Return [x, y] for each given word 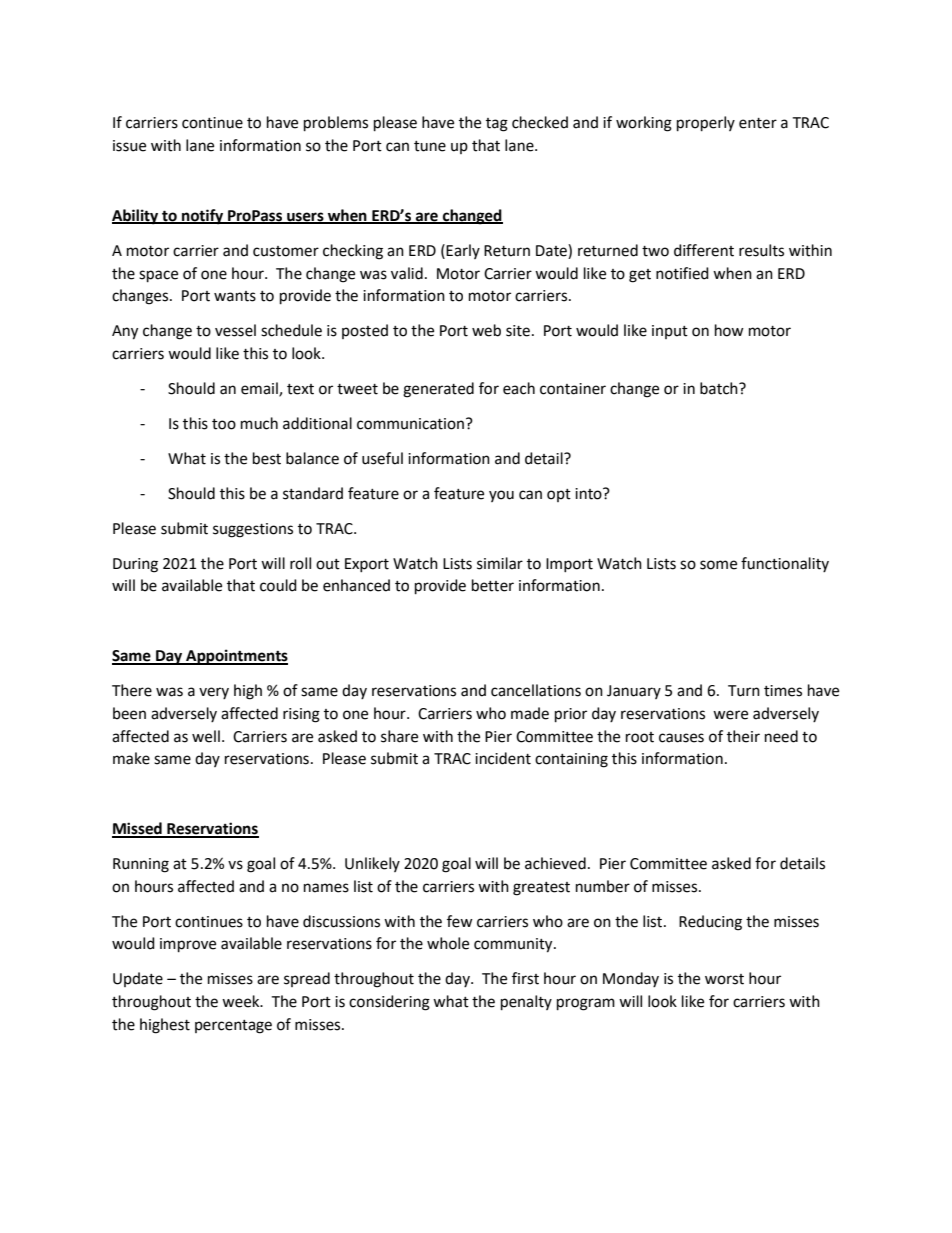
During [135, 565]
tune [430, 146]
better [493, 585]
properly [706, 124]
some [718, 565]
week [242, 1001]
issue [129, 146]
